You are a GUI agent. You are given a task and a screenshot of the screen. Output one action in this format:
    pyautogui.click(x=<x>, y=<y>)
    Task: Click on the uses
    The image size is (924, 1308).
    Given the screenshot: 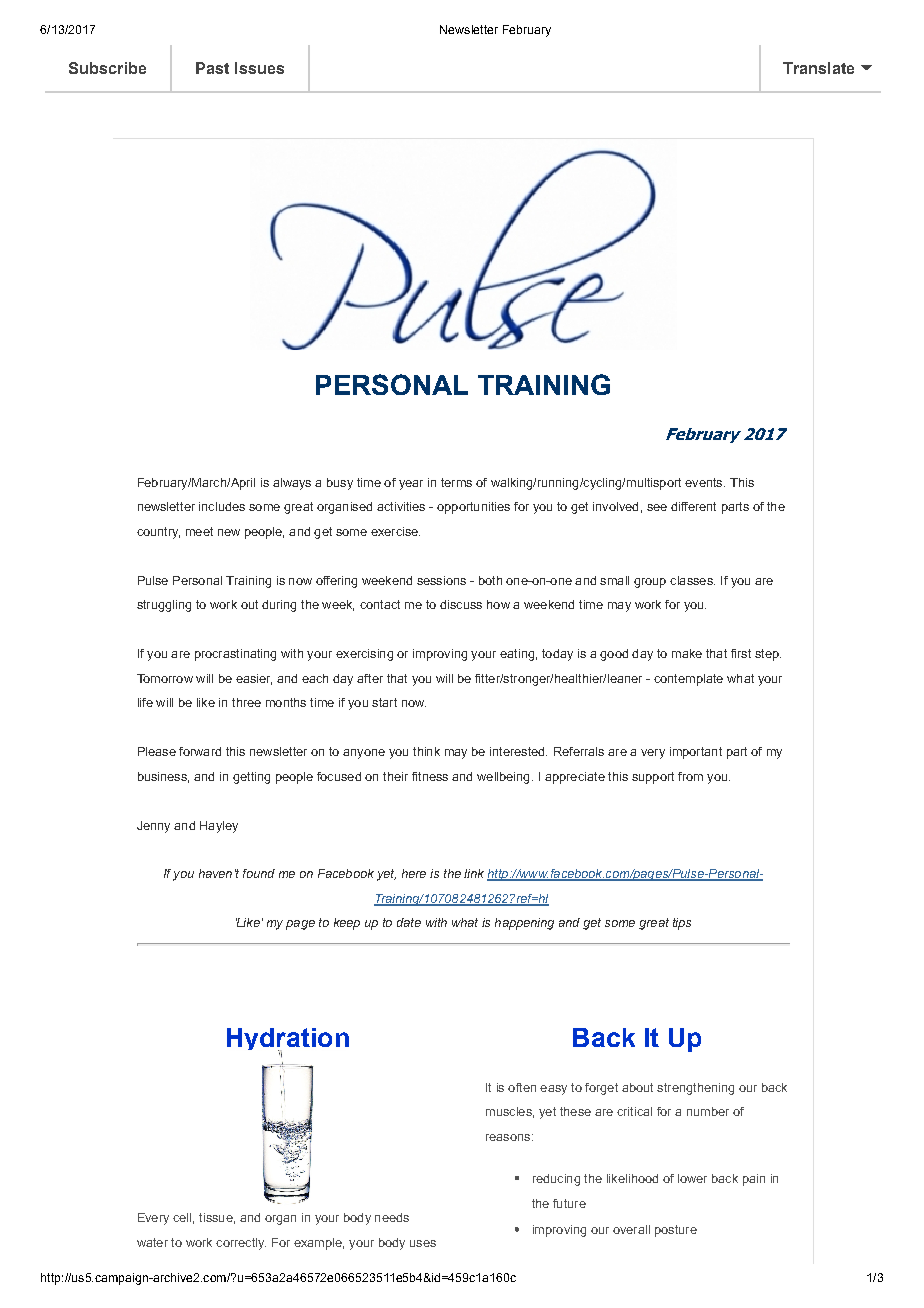 What is the action you would take?
    pyautogui.click(x=423, y=1243)
